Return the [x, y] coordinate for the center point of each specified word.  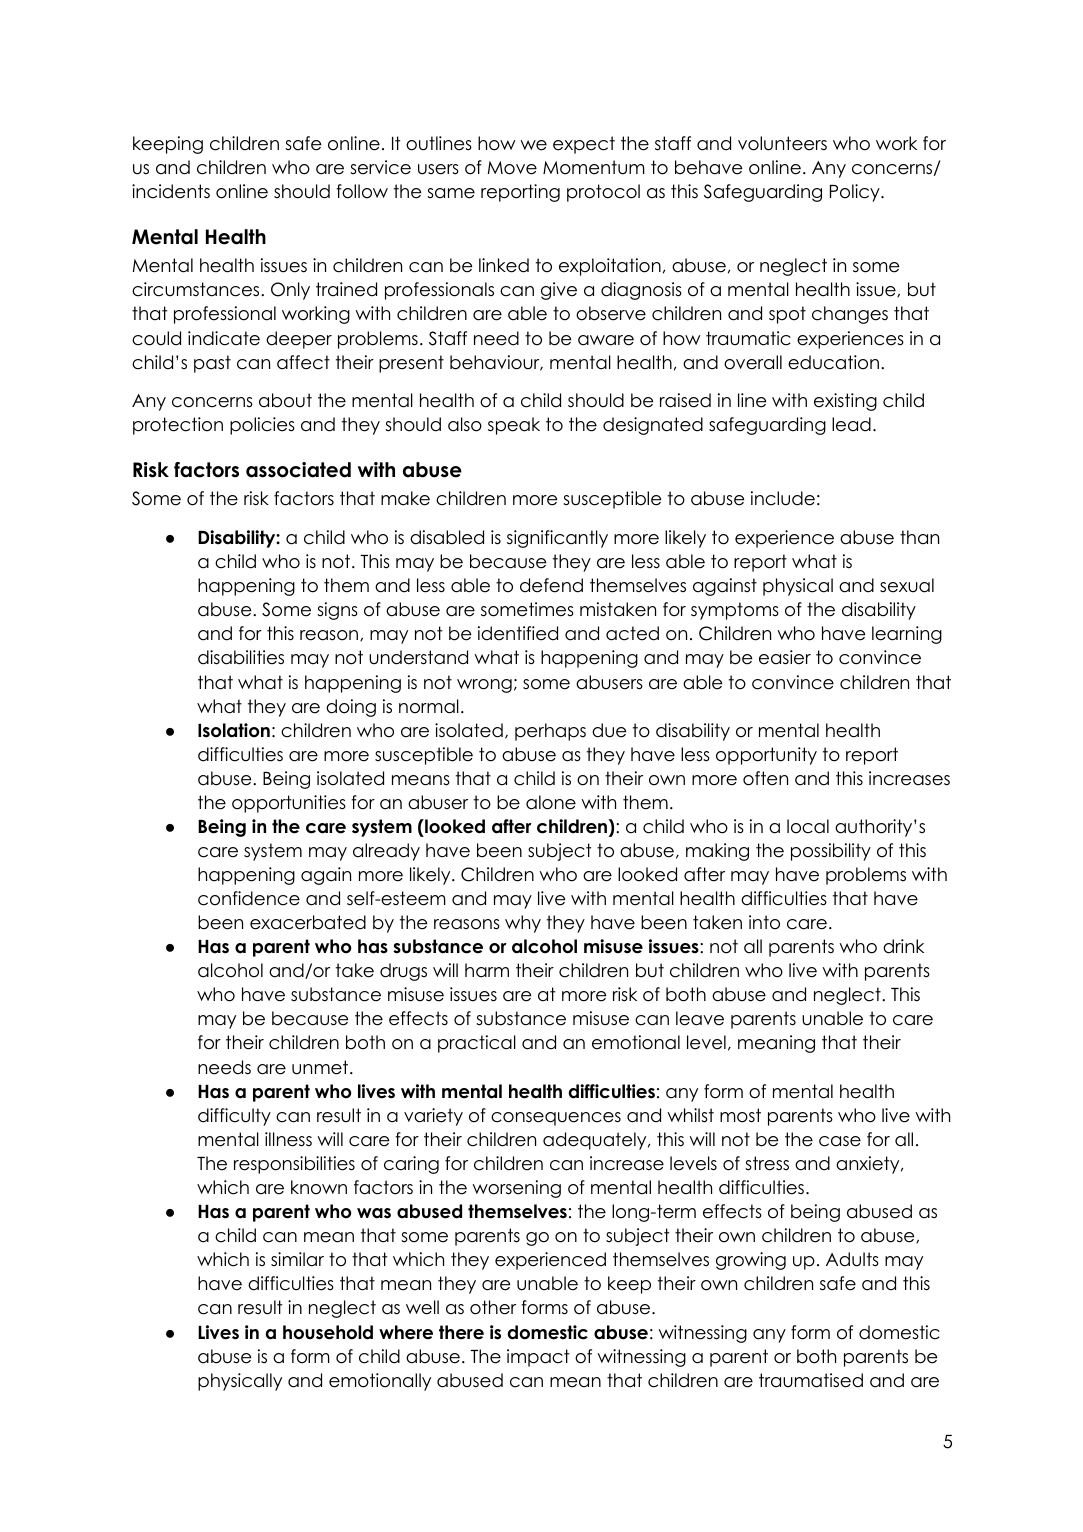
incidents [171, 191]
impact [538, 1358]
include [783, 498]
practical [477, 1044]
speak [514, 426]
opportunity [766, 756]
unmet [321, 1067]
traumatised [811, 1380]
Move [512, 168]
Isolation [234, 730]
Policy [856, 193]
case [840, 1141]
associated [298, 470]
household [328, 1332]
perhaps [550, 732]
